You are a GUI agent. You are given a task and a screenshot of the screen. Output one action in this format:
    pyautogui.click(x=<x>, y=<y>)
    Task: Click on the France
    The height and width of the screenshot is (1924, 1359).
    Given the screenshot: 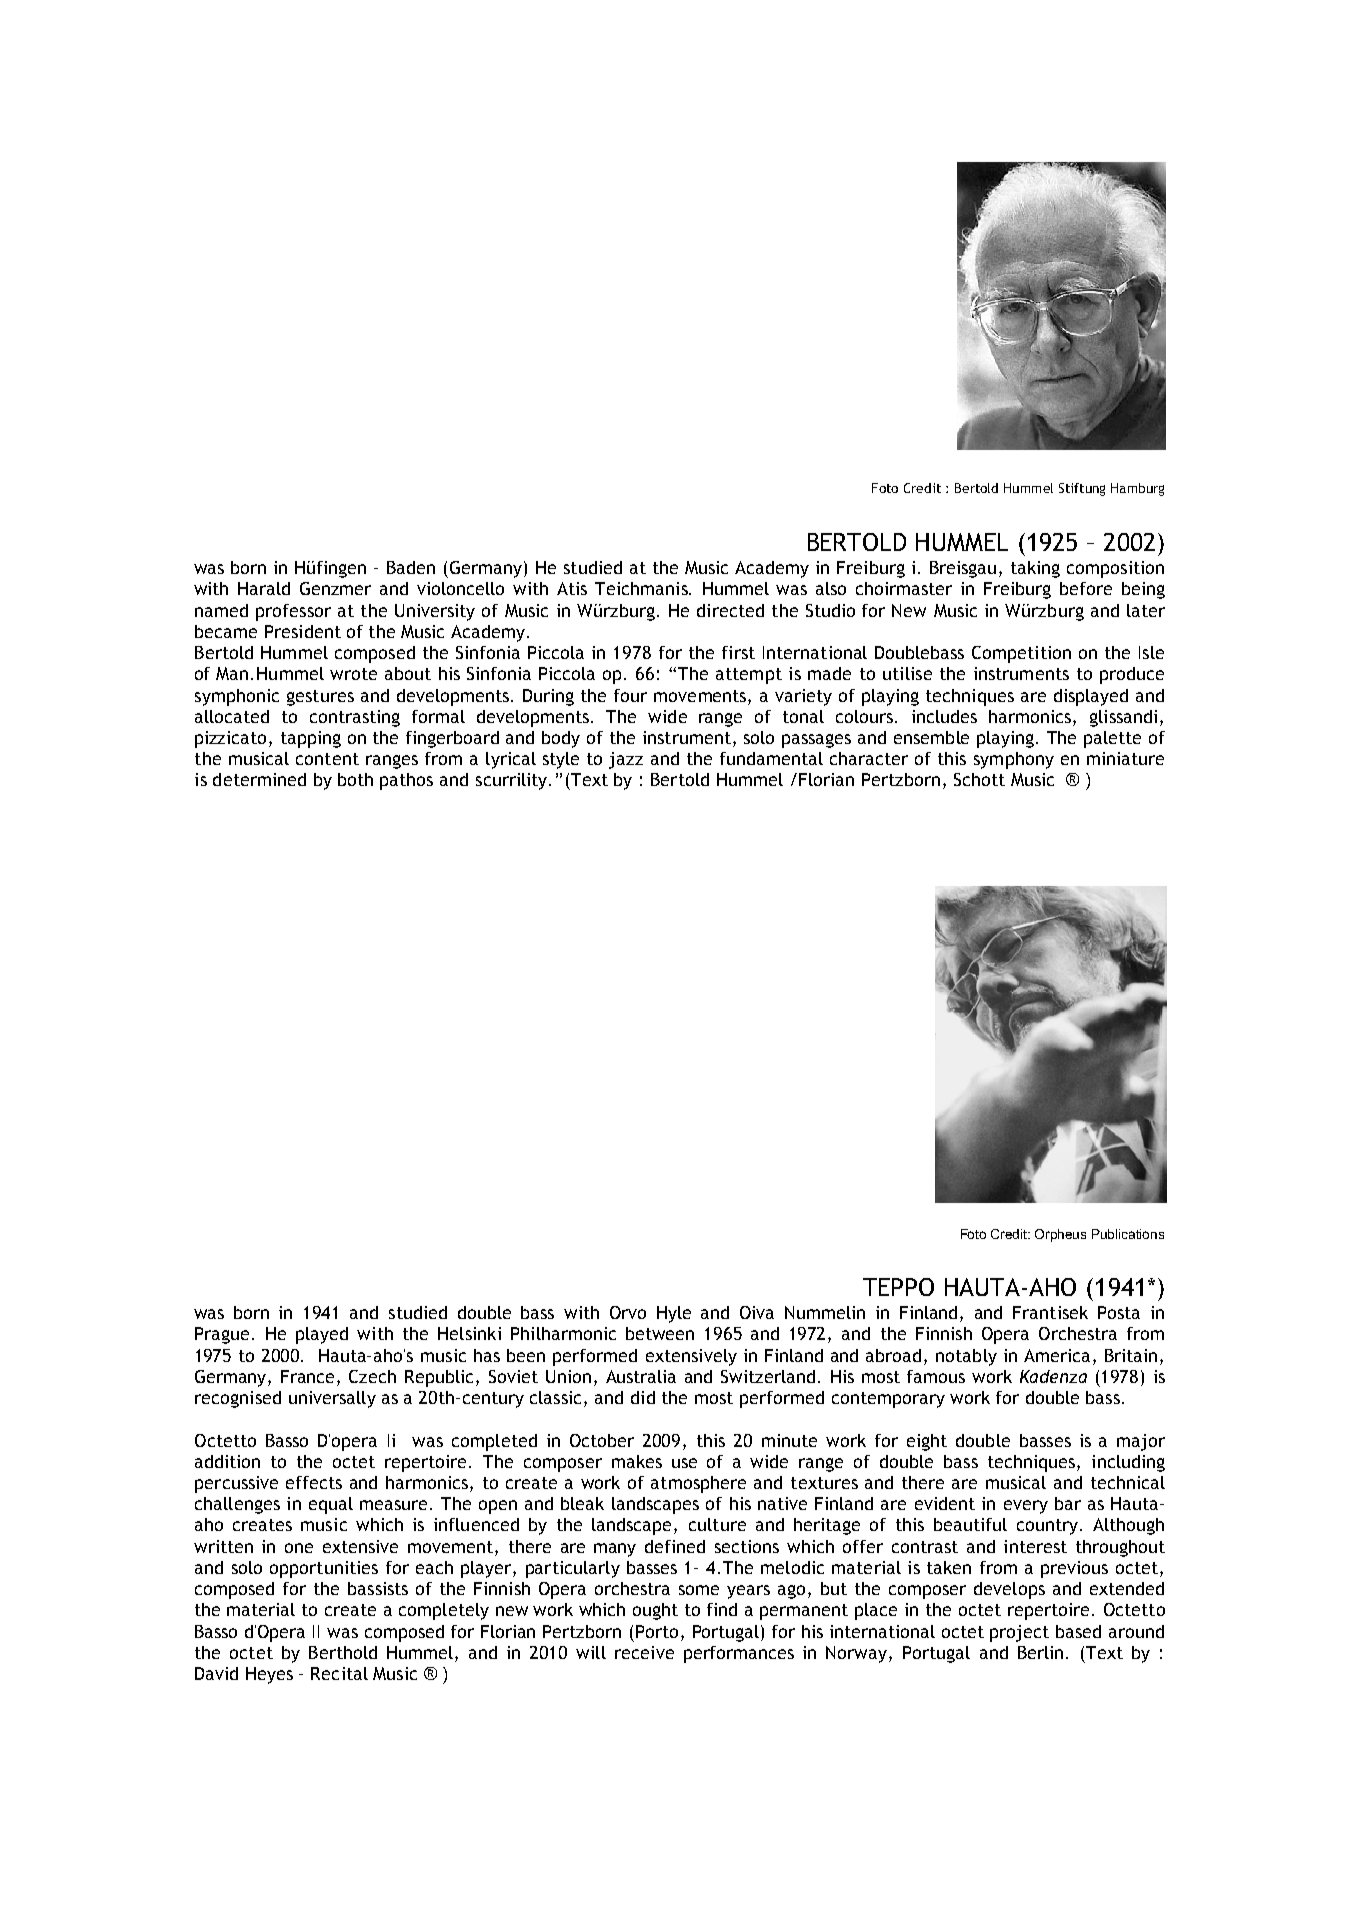 What is the action you would take?
    pyautogui.click(x=309, y=1376)
